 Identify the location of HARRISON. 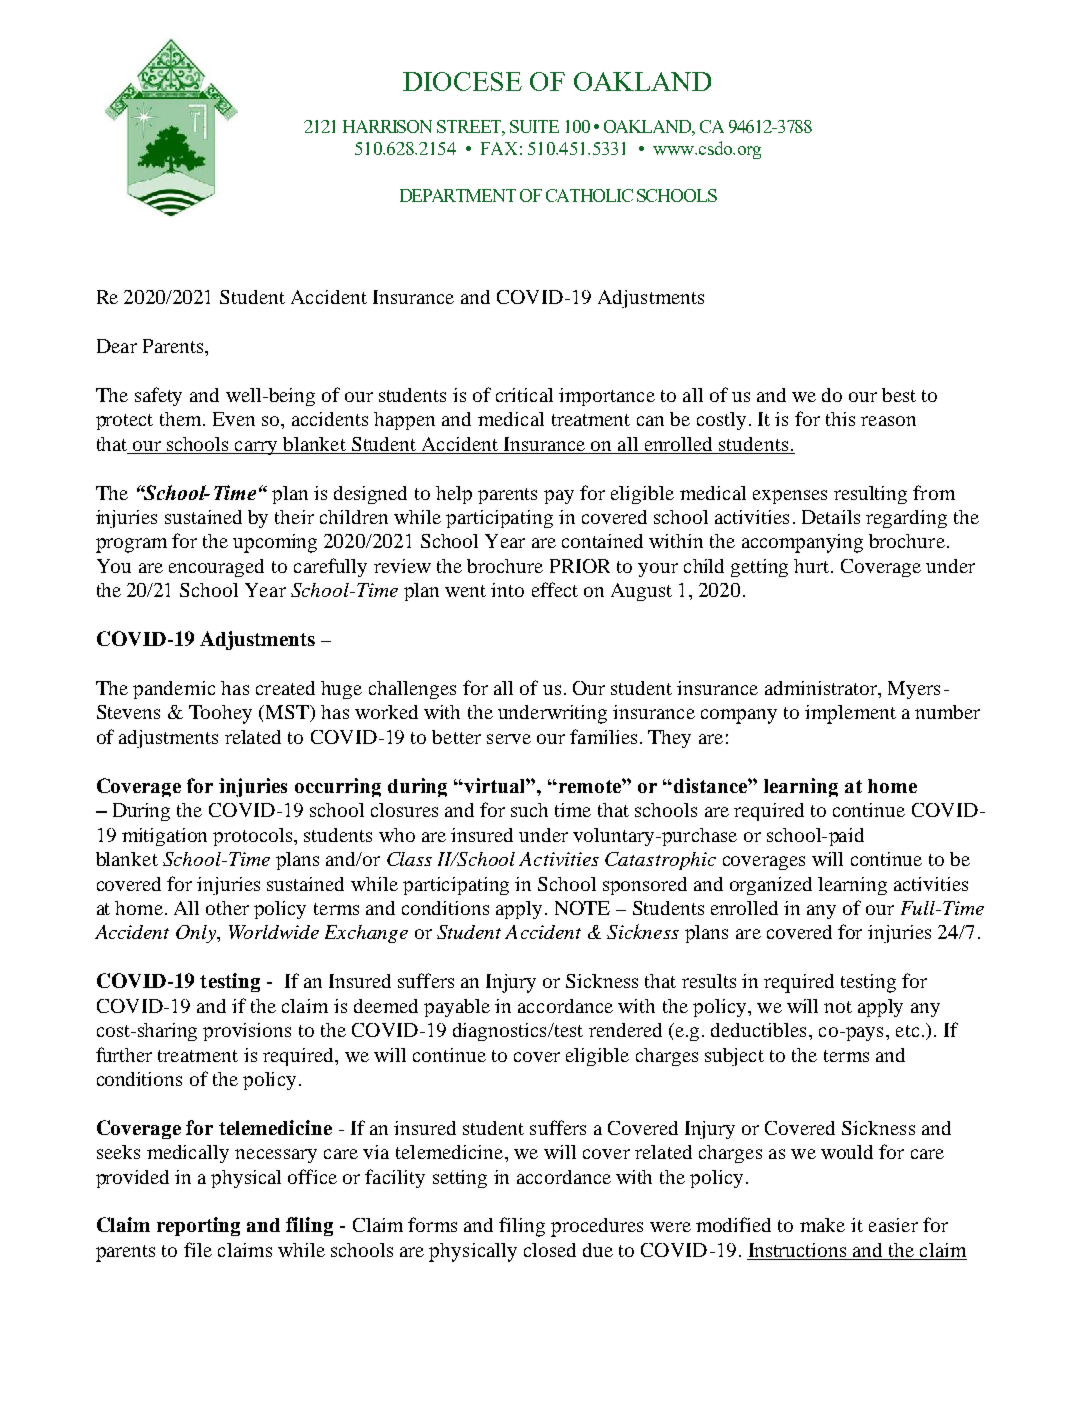
(387, 126).
